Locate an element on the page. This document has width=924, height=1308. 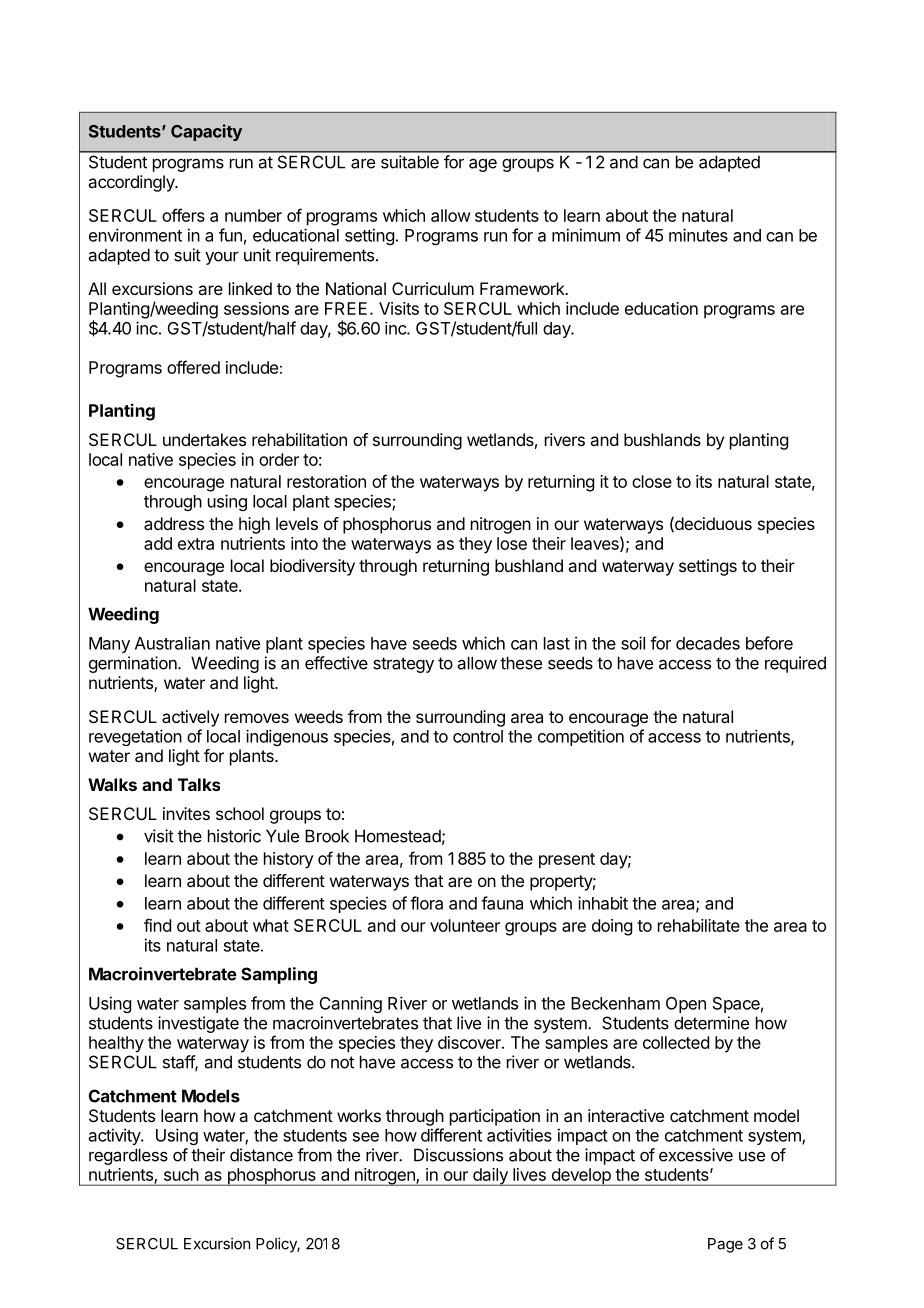
Capacity is located at coordinates (206, 132).
